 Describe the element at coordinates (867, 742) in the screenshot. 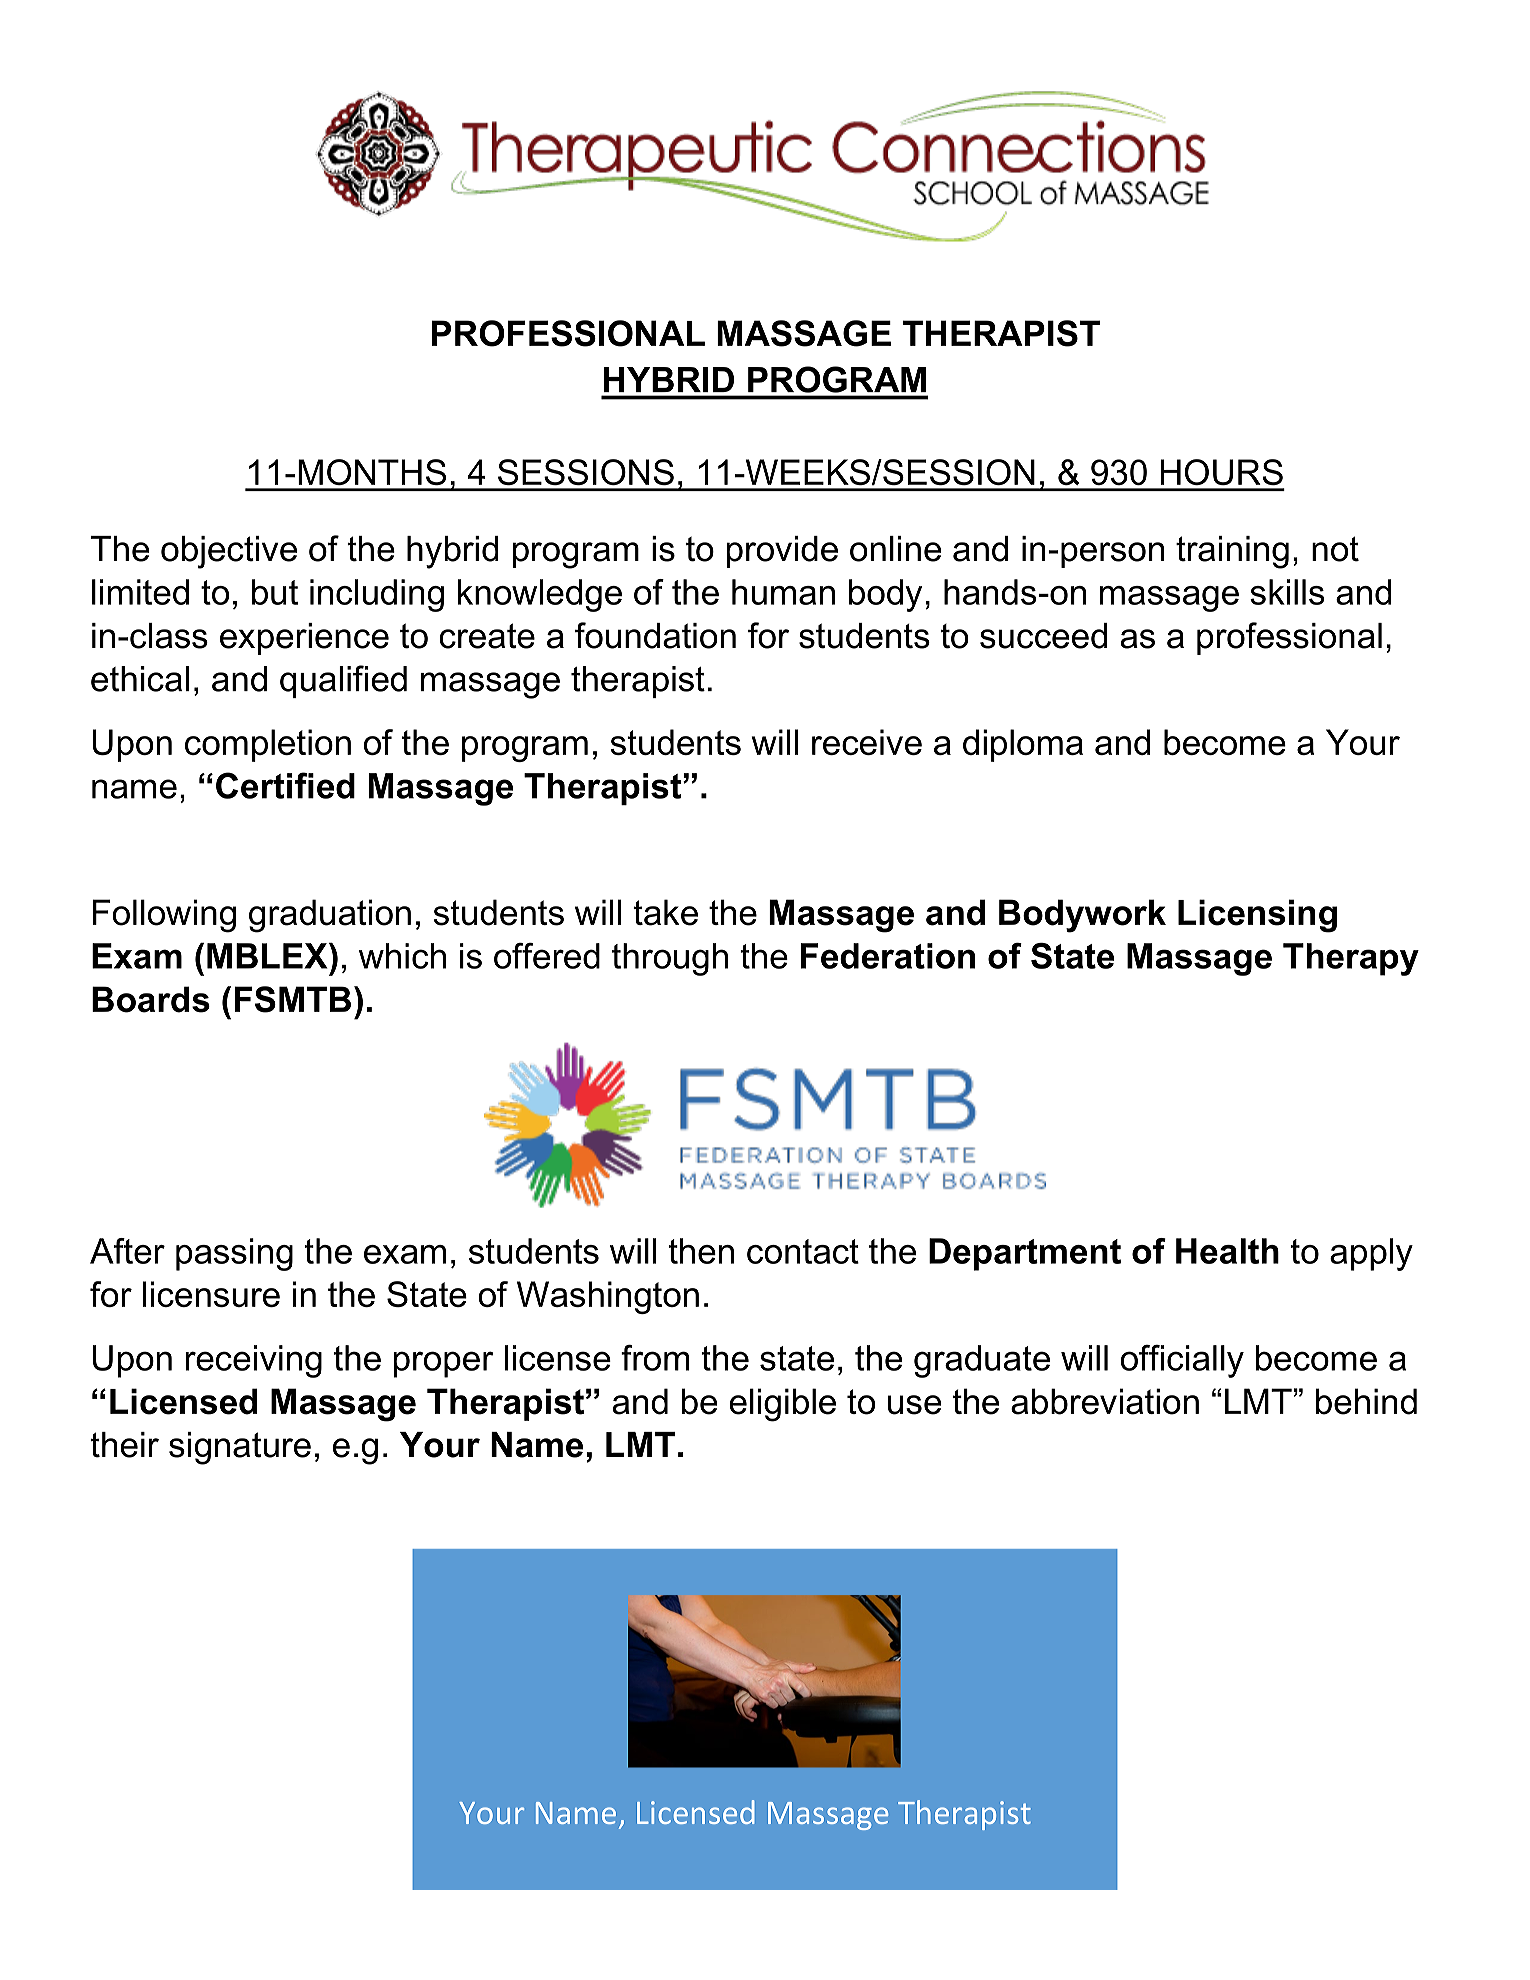

I see `receive` at that location.
